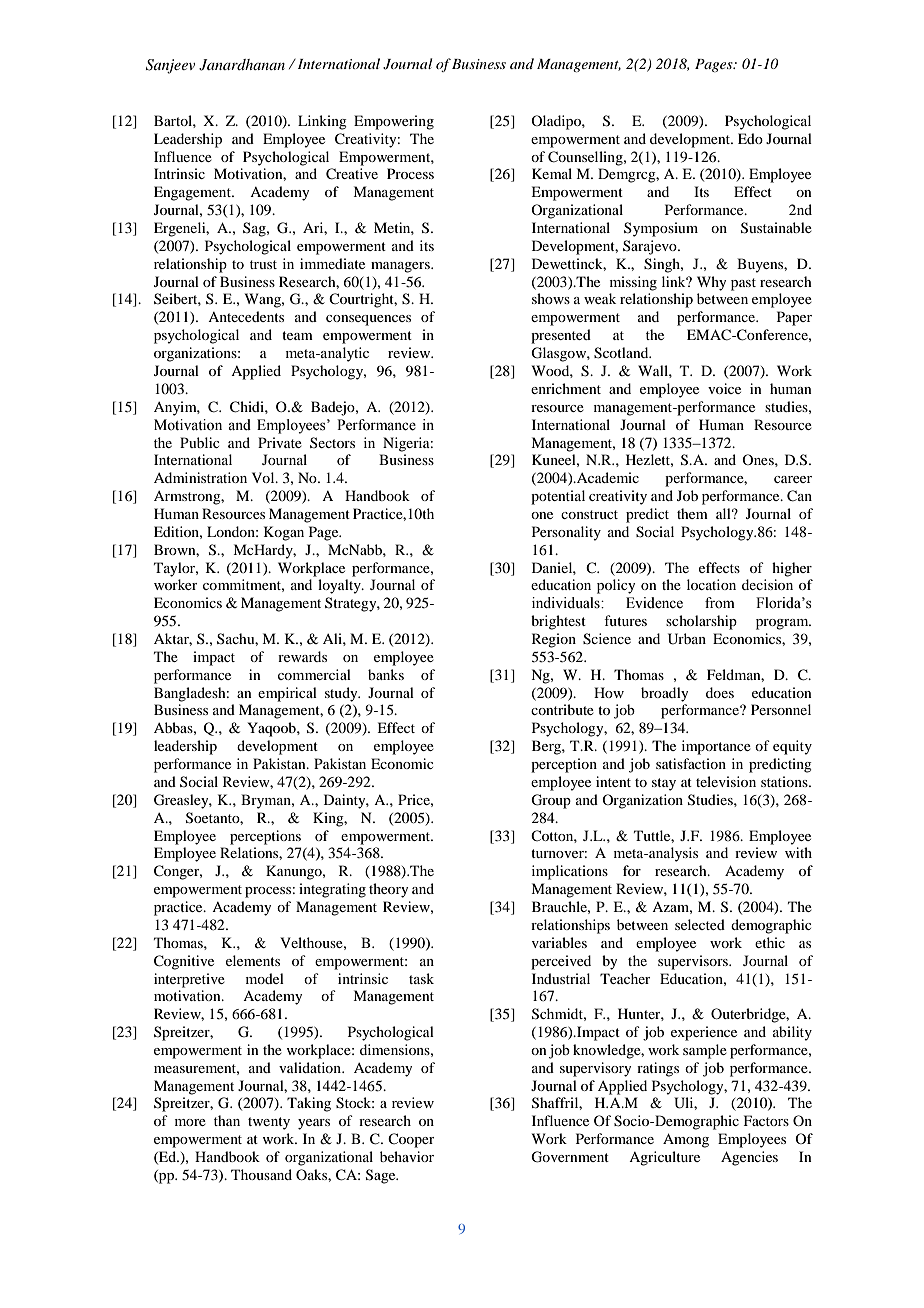 The height and width of the screenshot is (1308, 924). I want to click on Agencies, so click(749, 1158).
